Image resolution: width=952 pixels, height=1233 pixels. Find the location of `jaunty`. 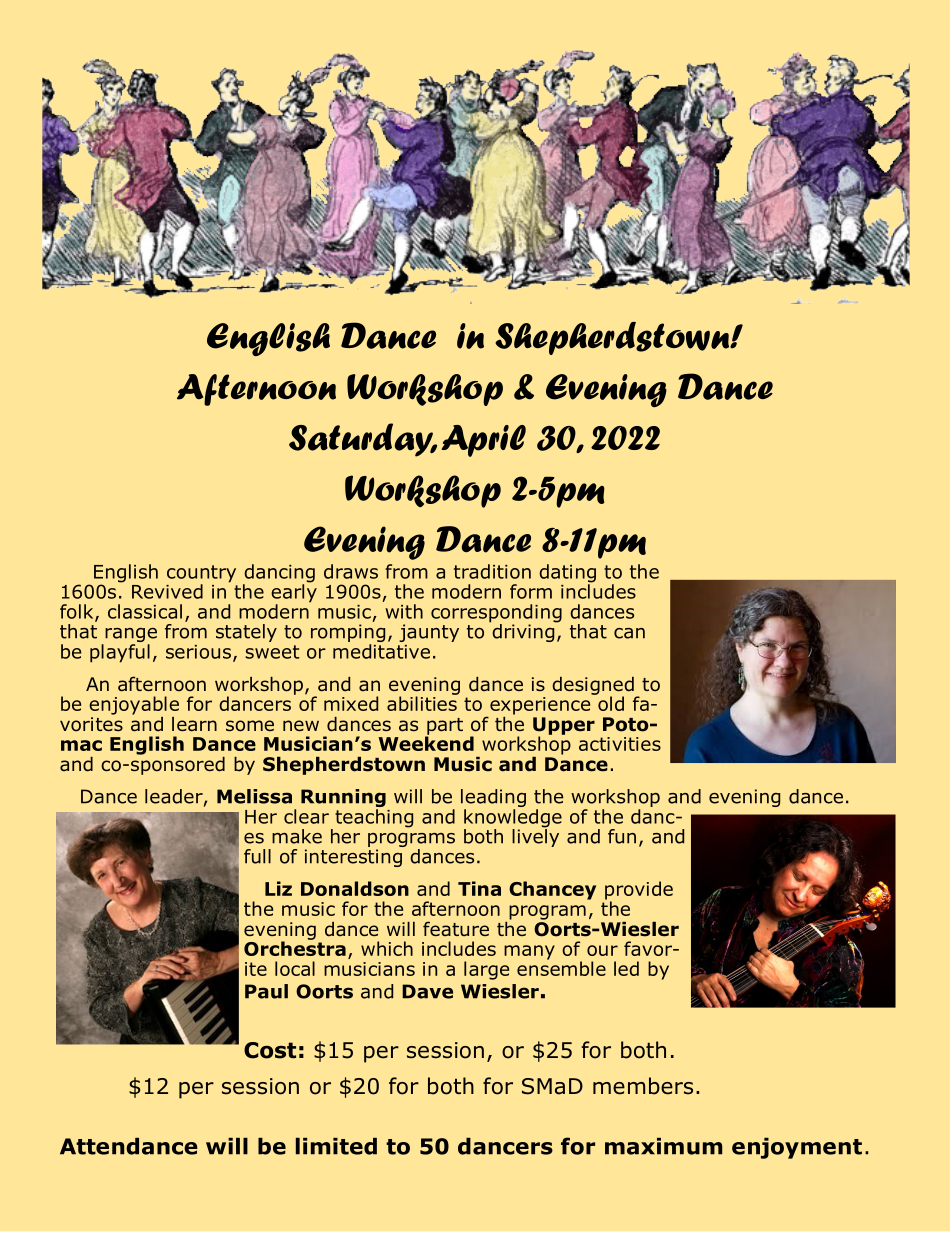

jaunty is located at coordinates (429, 633).
